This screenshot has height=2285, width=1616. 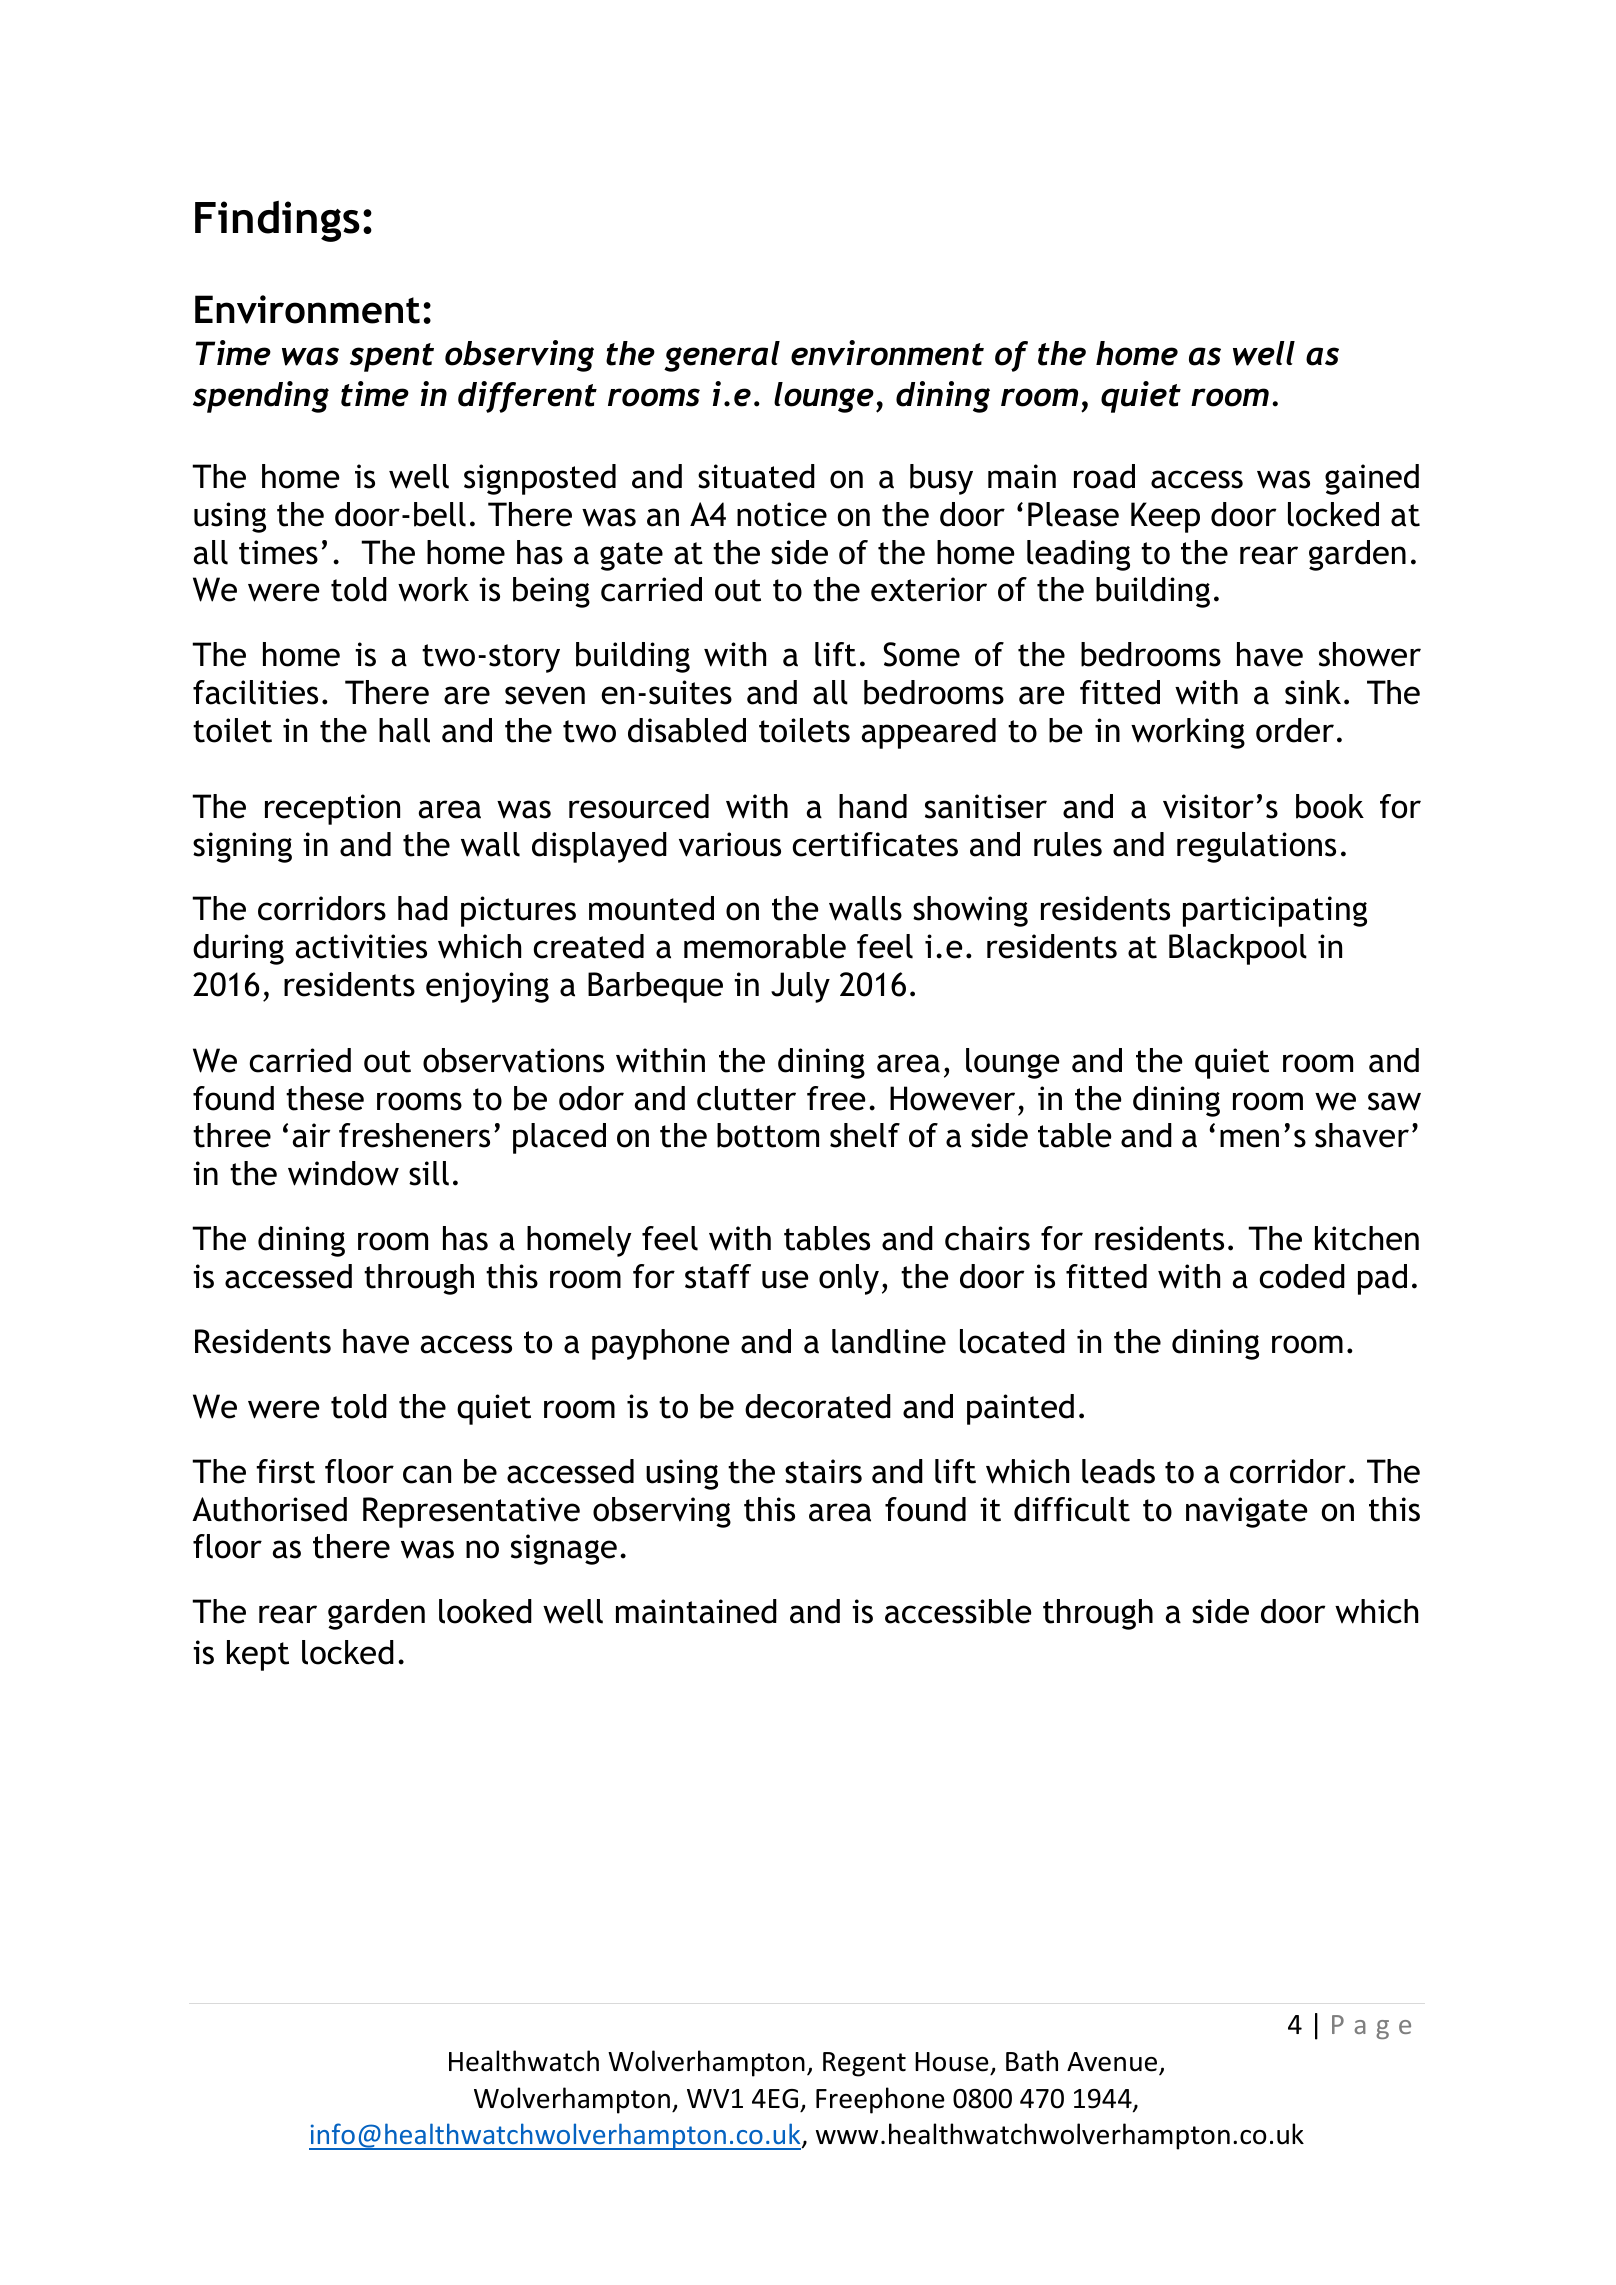 What do you see at coordinates (823, 1471) in the screenshot?
I see `stairs` at bounding box center [823, 1471].
